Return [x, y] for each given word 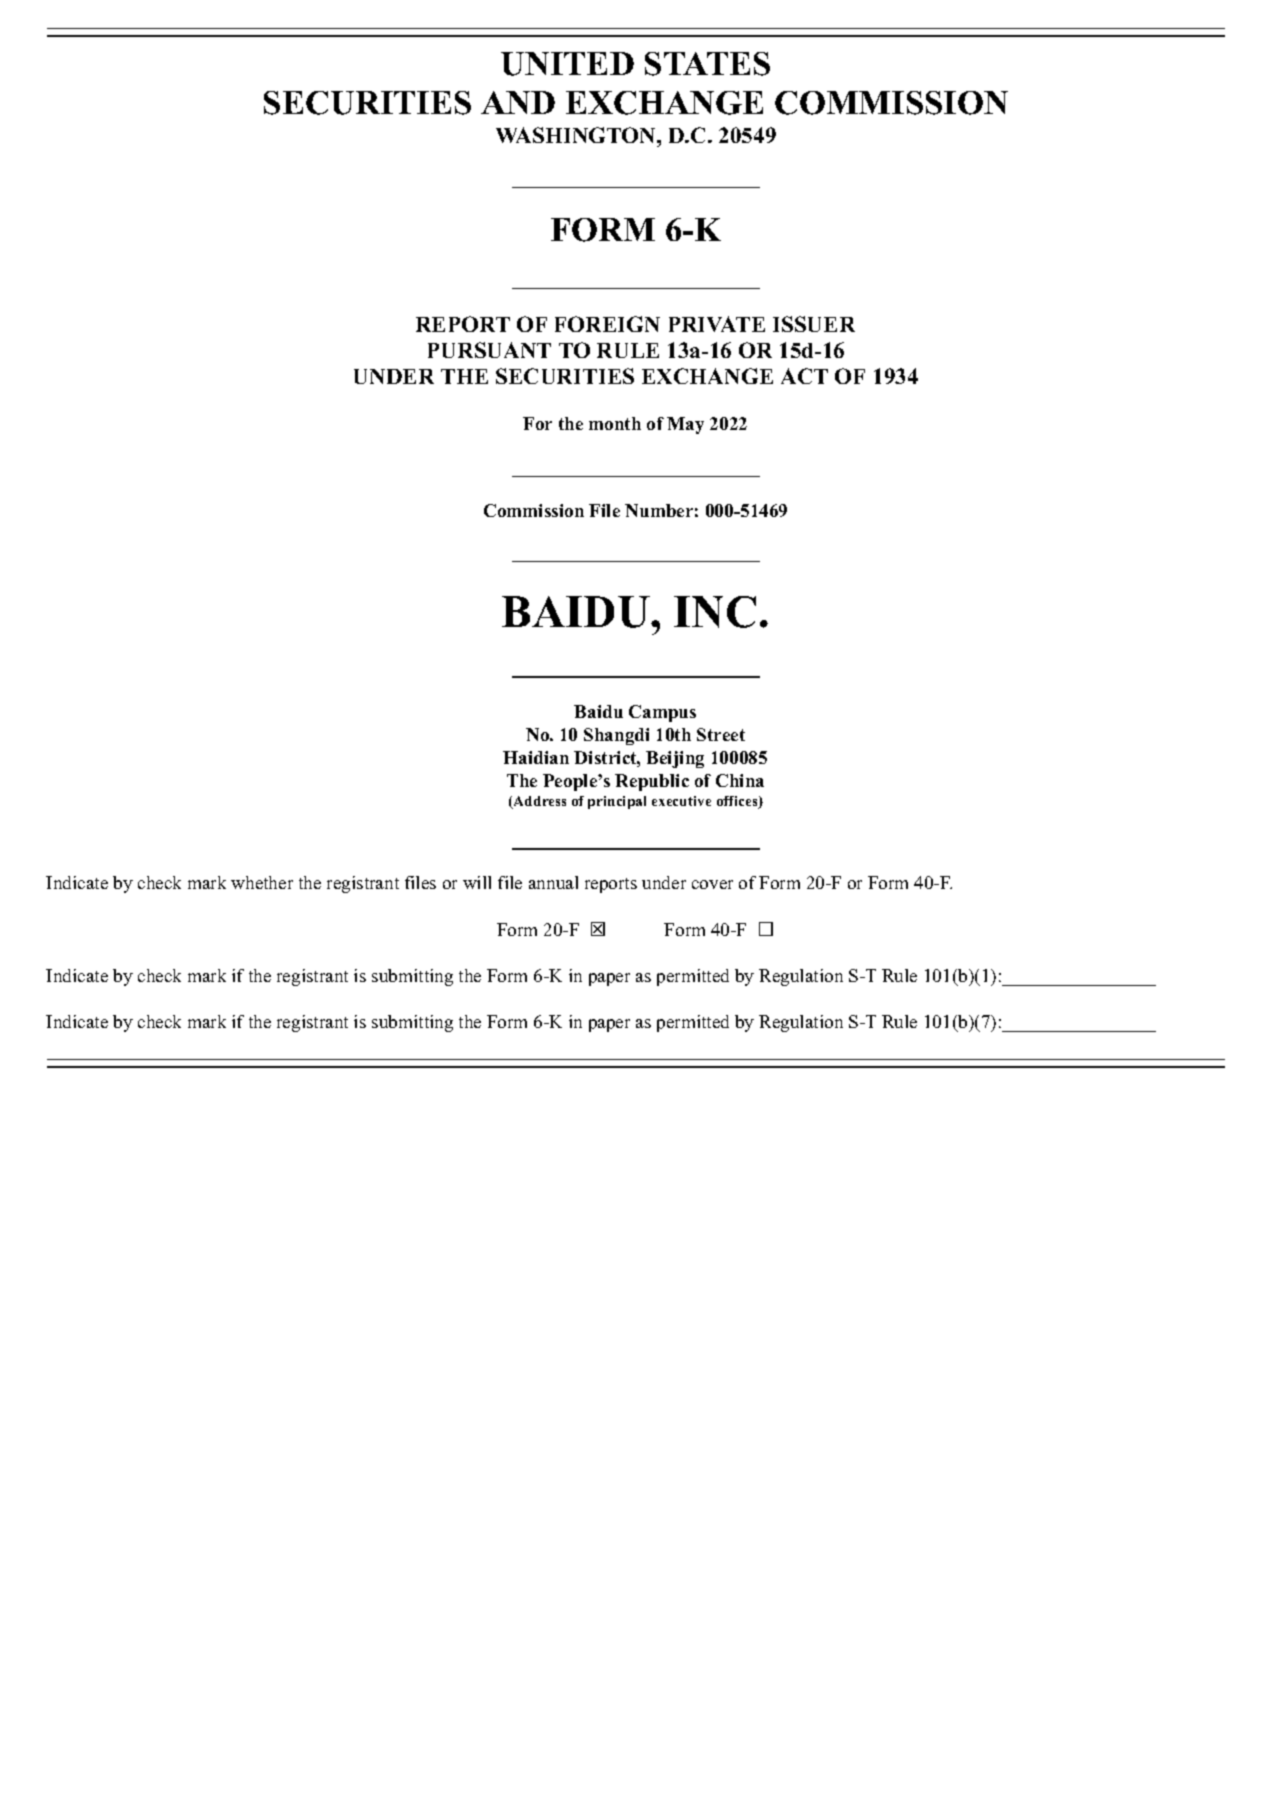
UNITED [567, 64]
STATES [707, 64]
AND [518, 102]
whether [262, 882]
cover [712, 884]
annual [553, 882]
